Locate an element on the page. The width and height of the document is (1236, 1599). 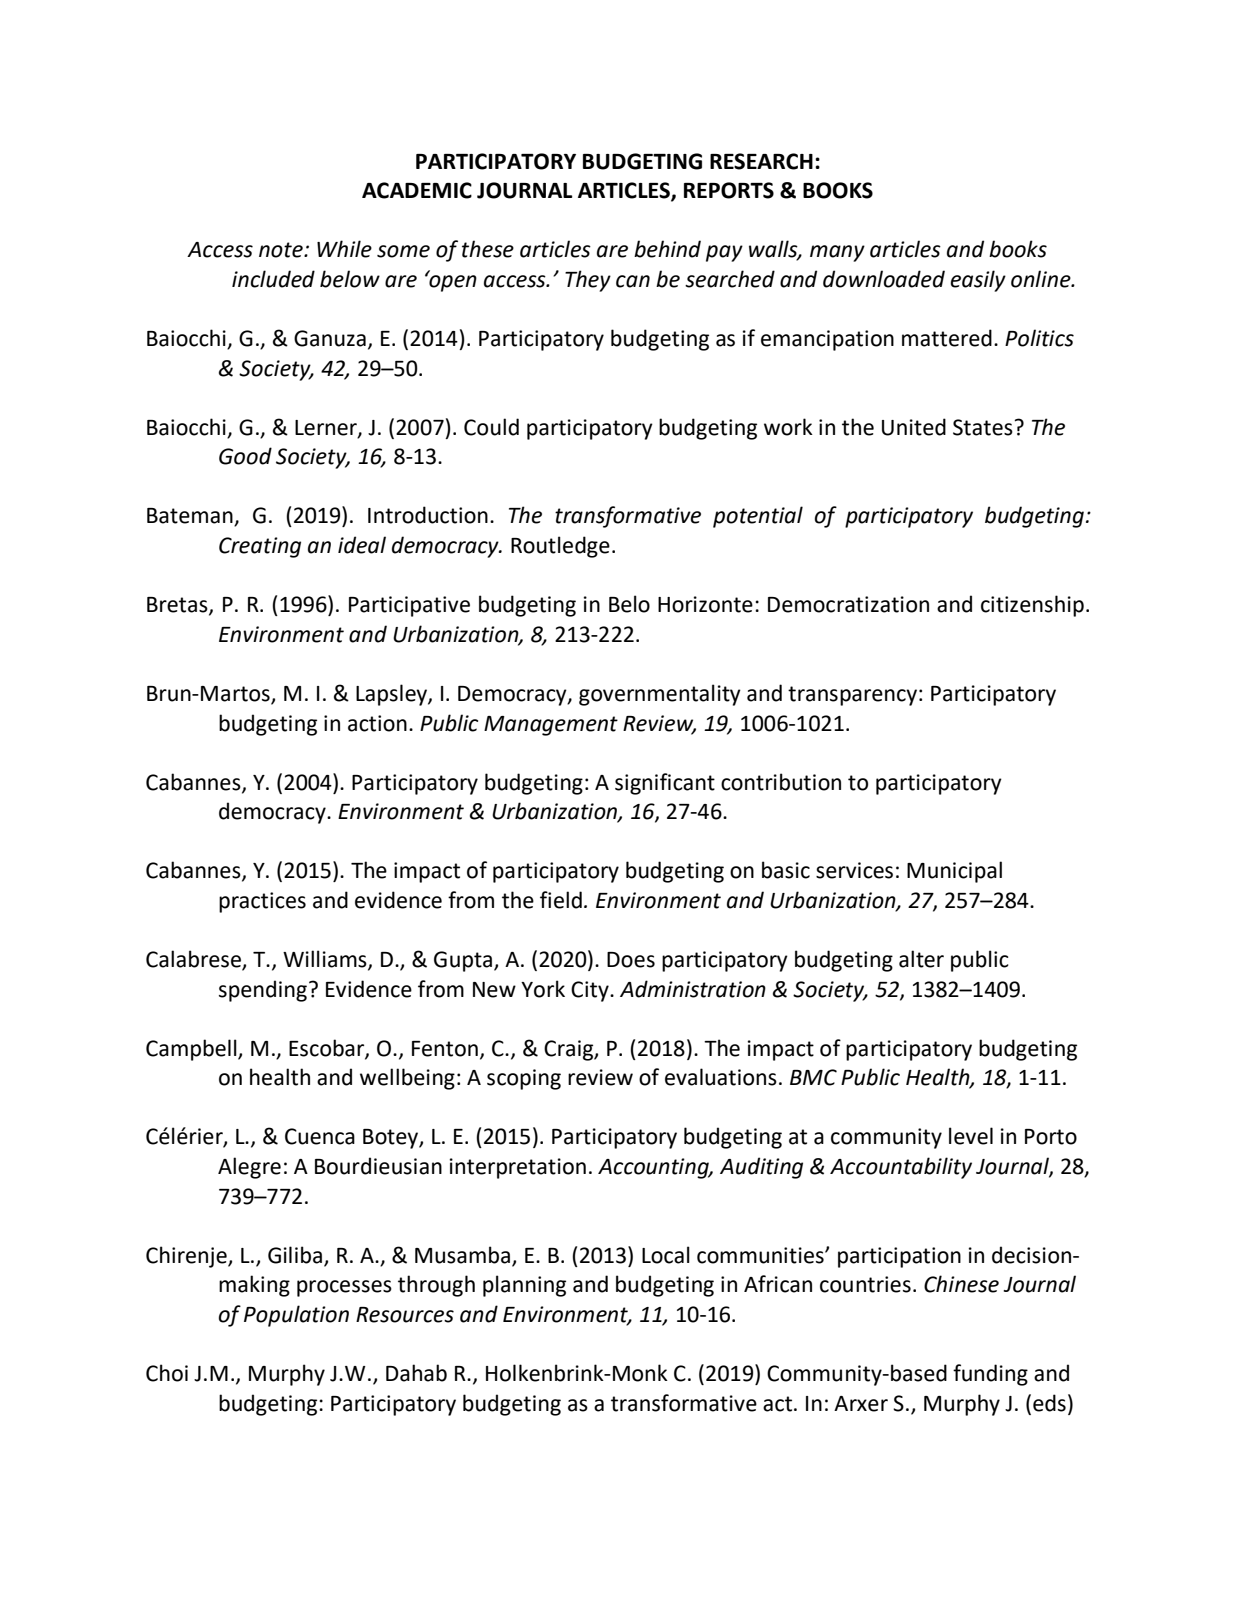
note is located at coordinates (282, 250).
